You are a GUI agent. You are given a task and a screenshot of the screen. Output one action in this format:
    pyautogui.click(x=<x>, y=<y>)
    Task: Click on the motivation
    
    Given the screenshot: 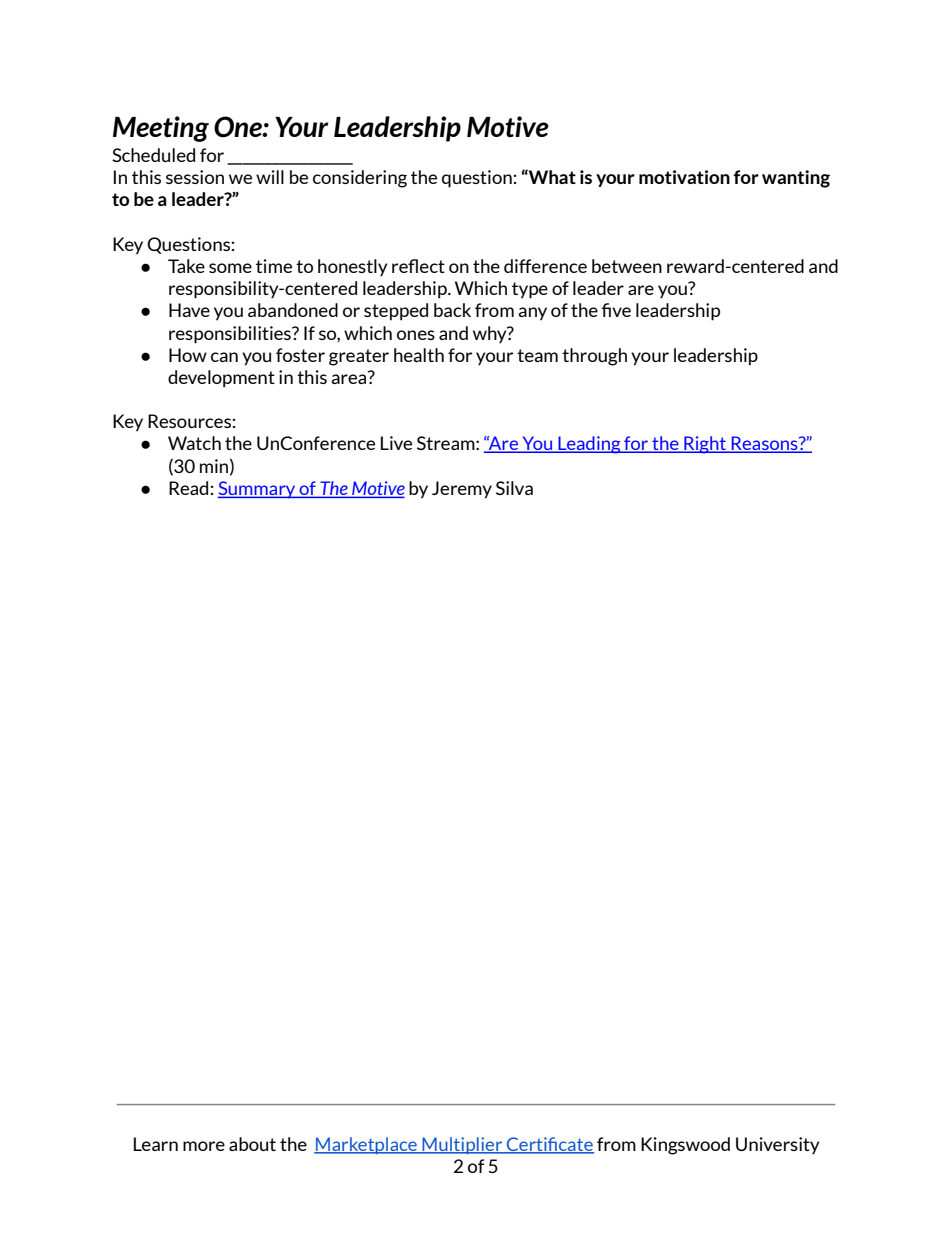 What is the action you would take?
    pyautogui.click(x=684, y=177)
